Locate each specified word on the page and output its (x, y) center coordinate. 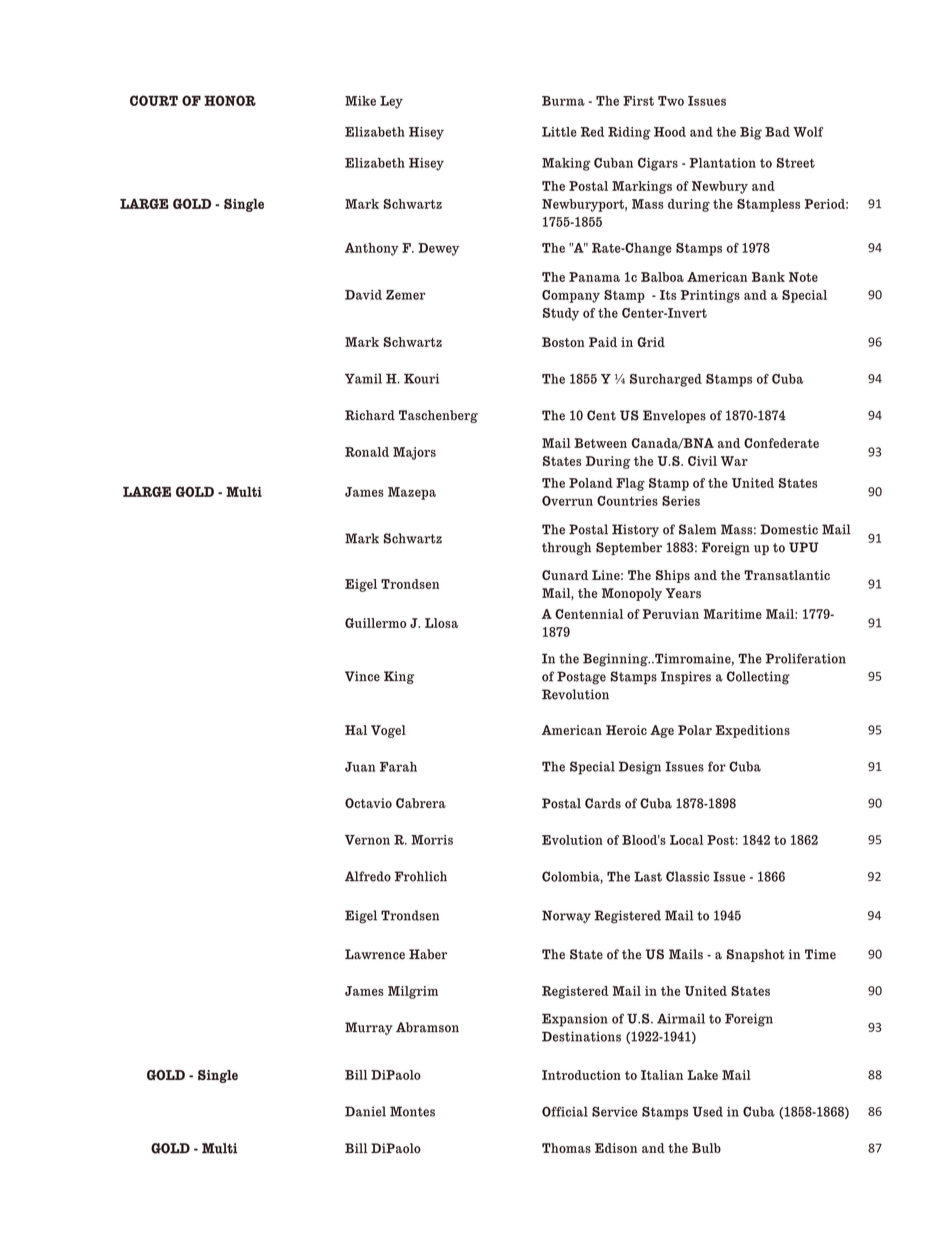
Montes (412, 1111)
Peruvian (671, 614)
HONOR (230, 100)
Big (751, 133)
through (566, 548)
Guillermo (375, 623)
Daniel (365, 1111)
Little (559, 132)
